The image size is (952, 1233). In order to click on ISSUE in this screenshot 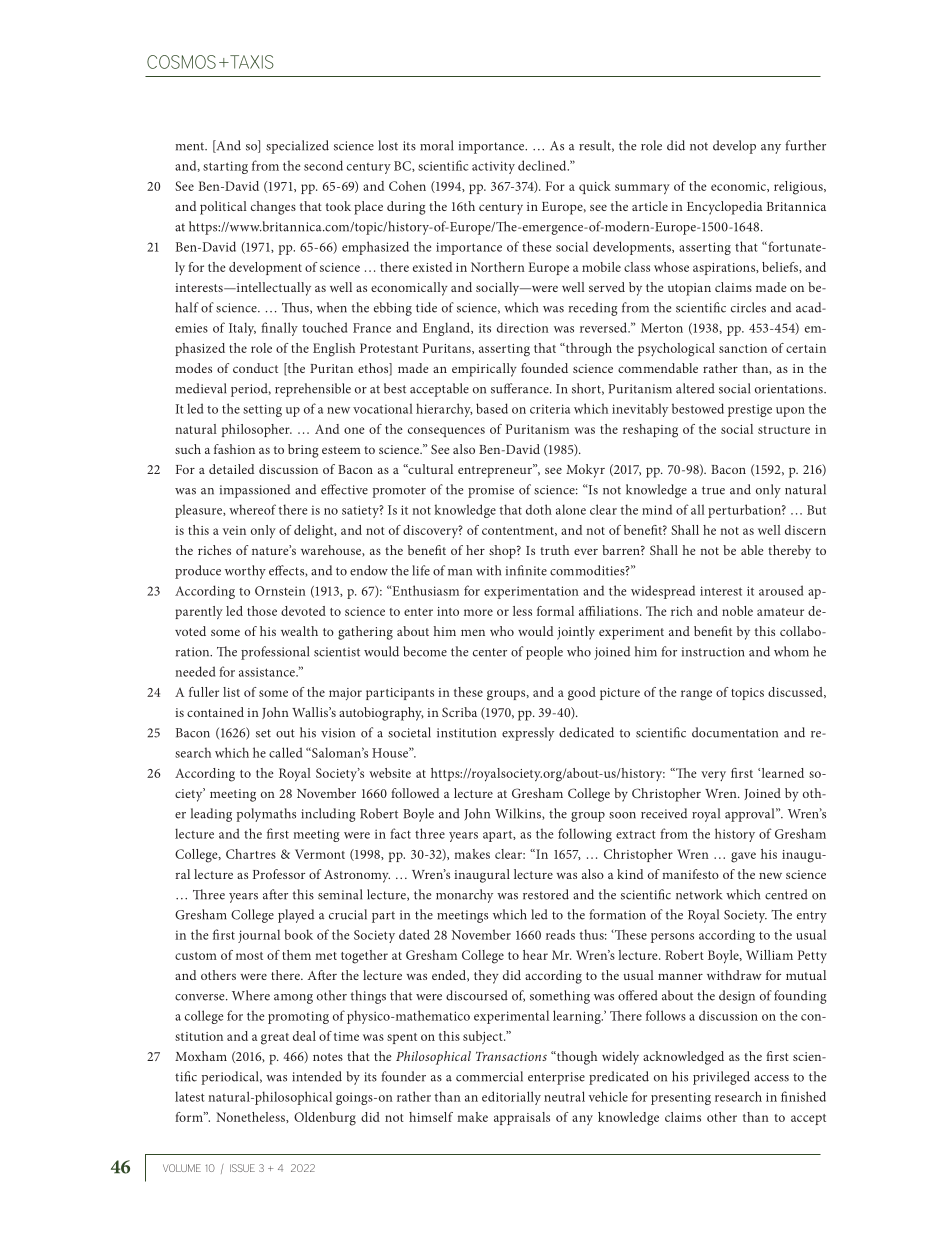, I will do `click(242, 1168)`.
